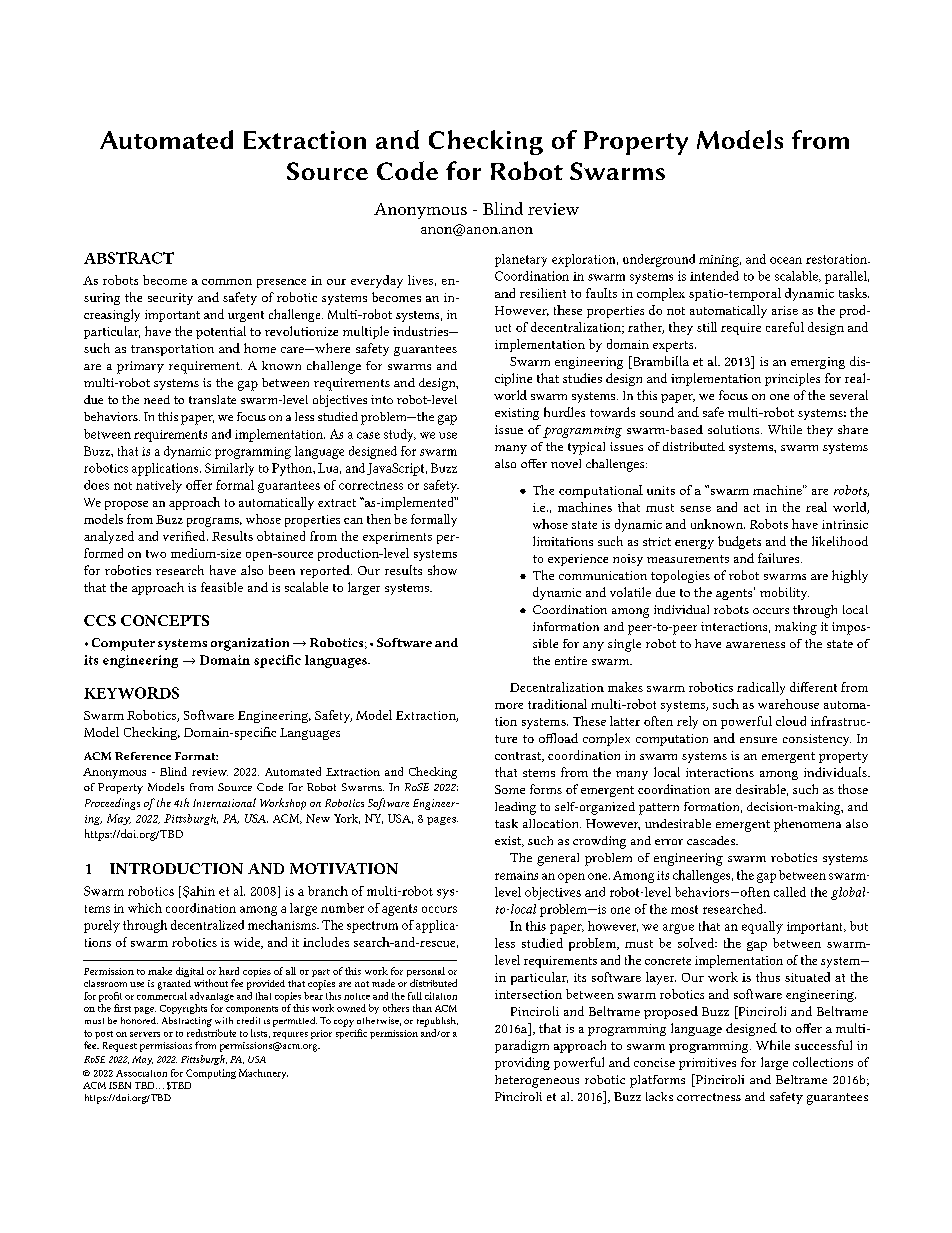  What do you see at coordinates (131, 693) in the document?
I see `KEYWORDS` at bounding box center [131, 693].
